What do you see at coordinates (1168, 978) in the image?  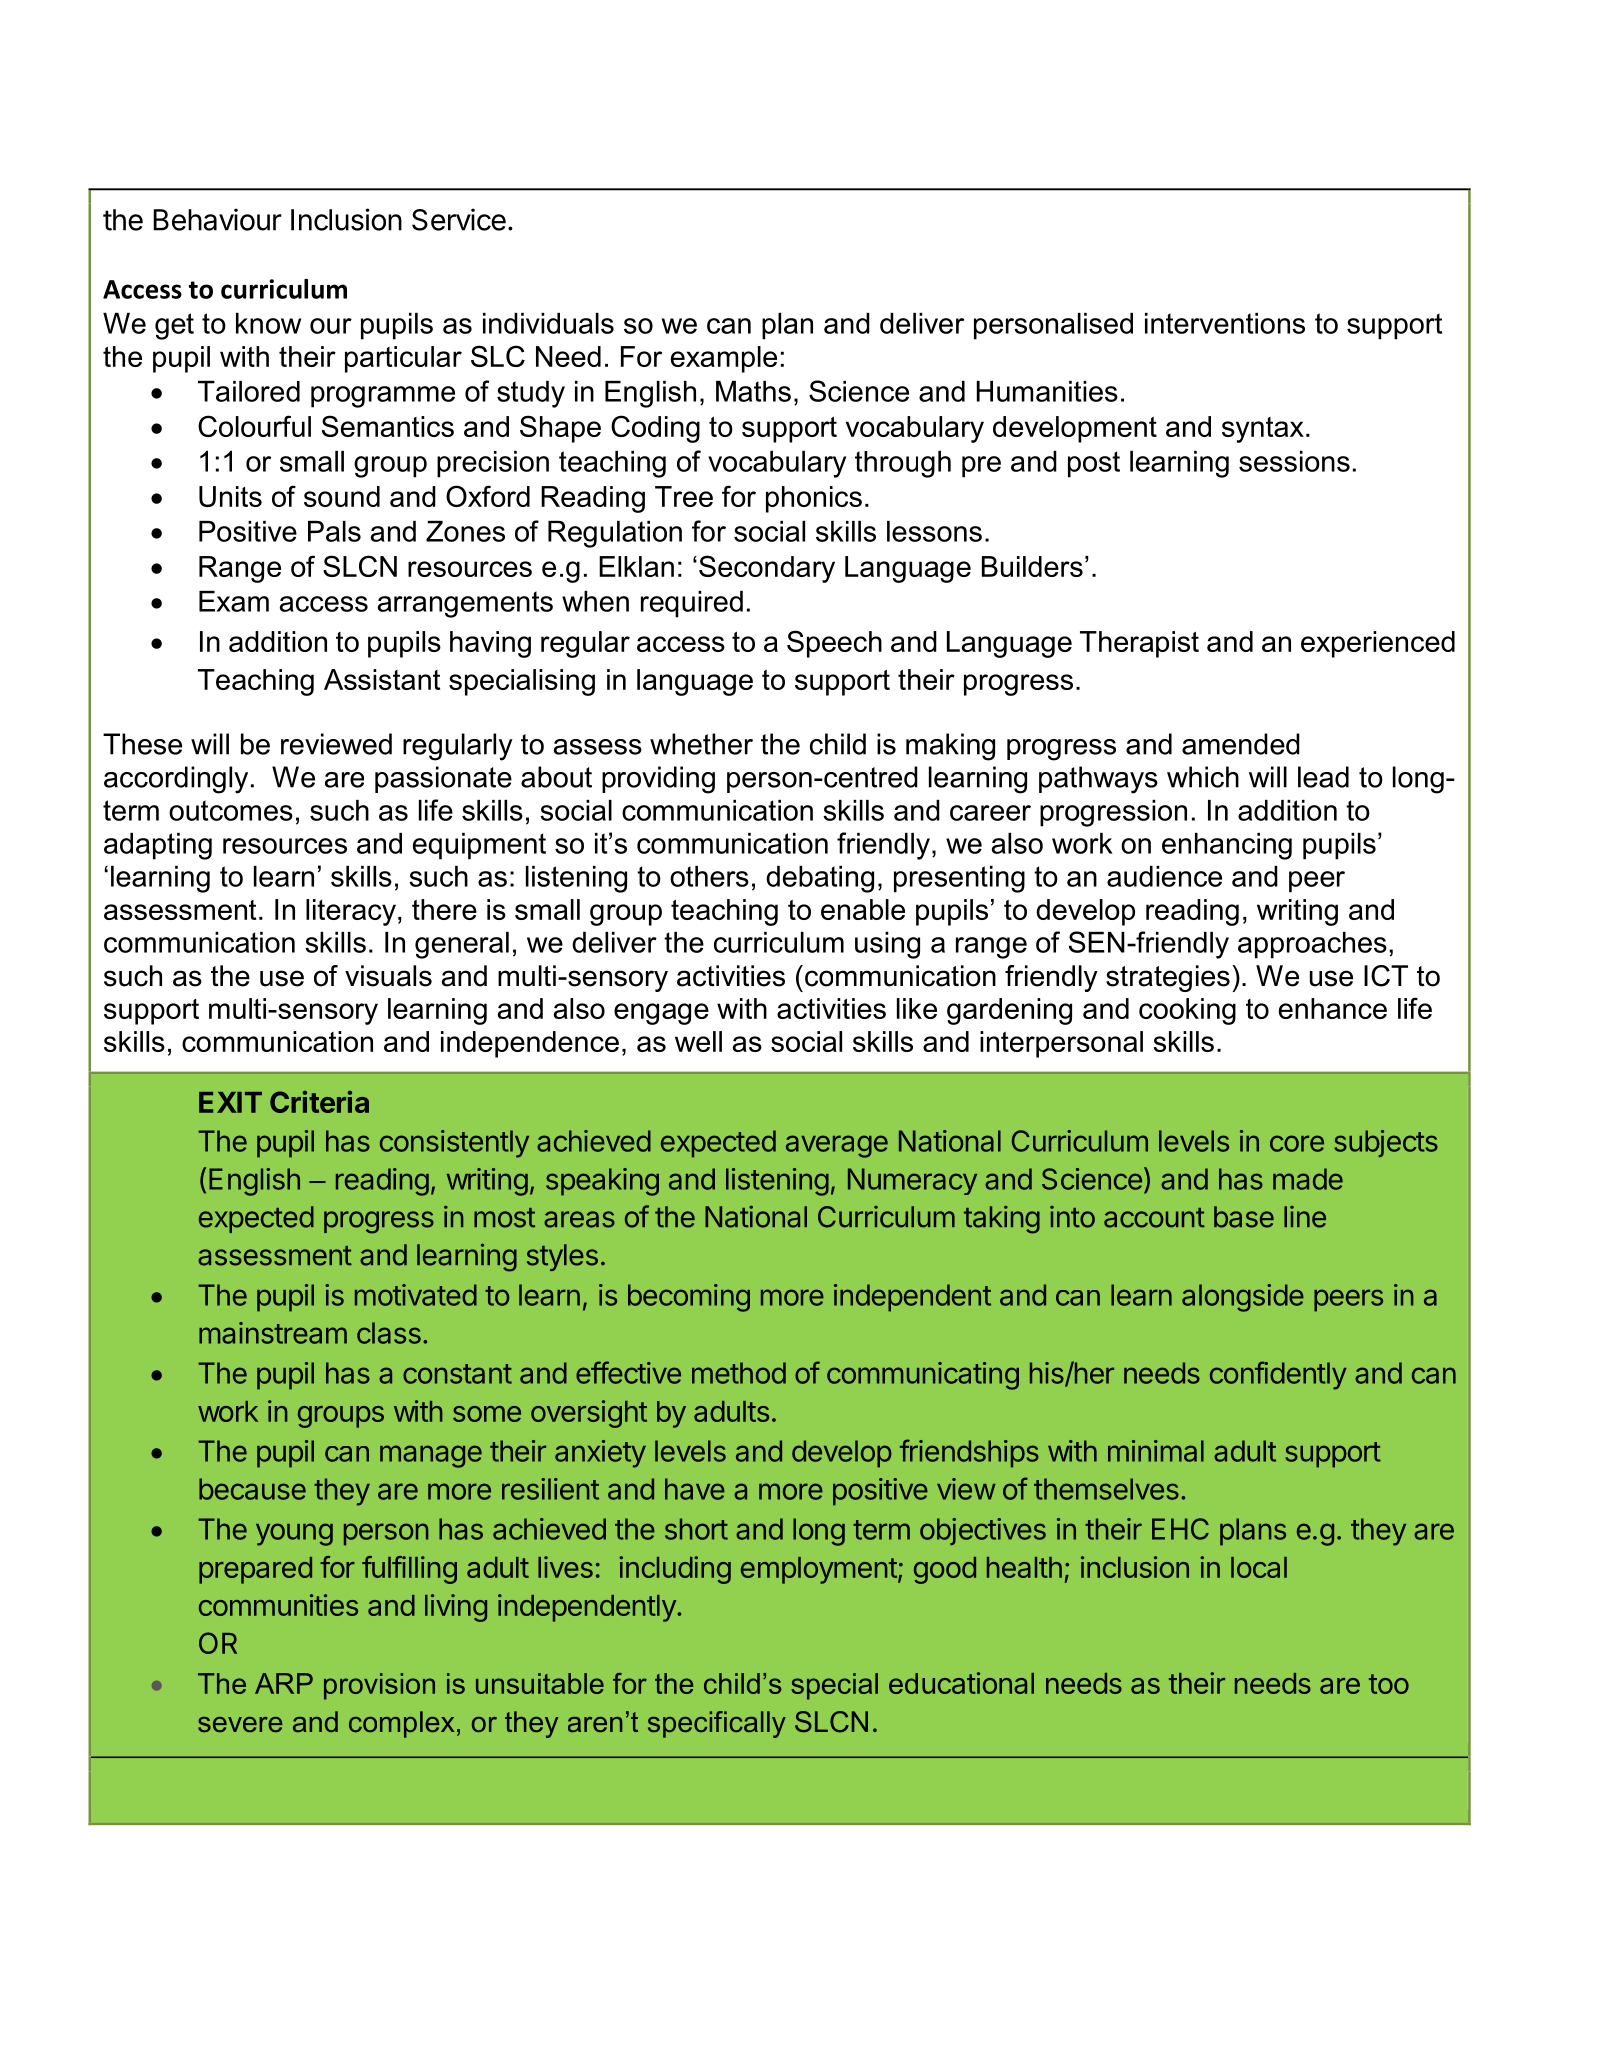 I see `strategies` at bounding box center [1168, 978].
